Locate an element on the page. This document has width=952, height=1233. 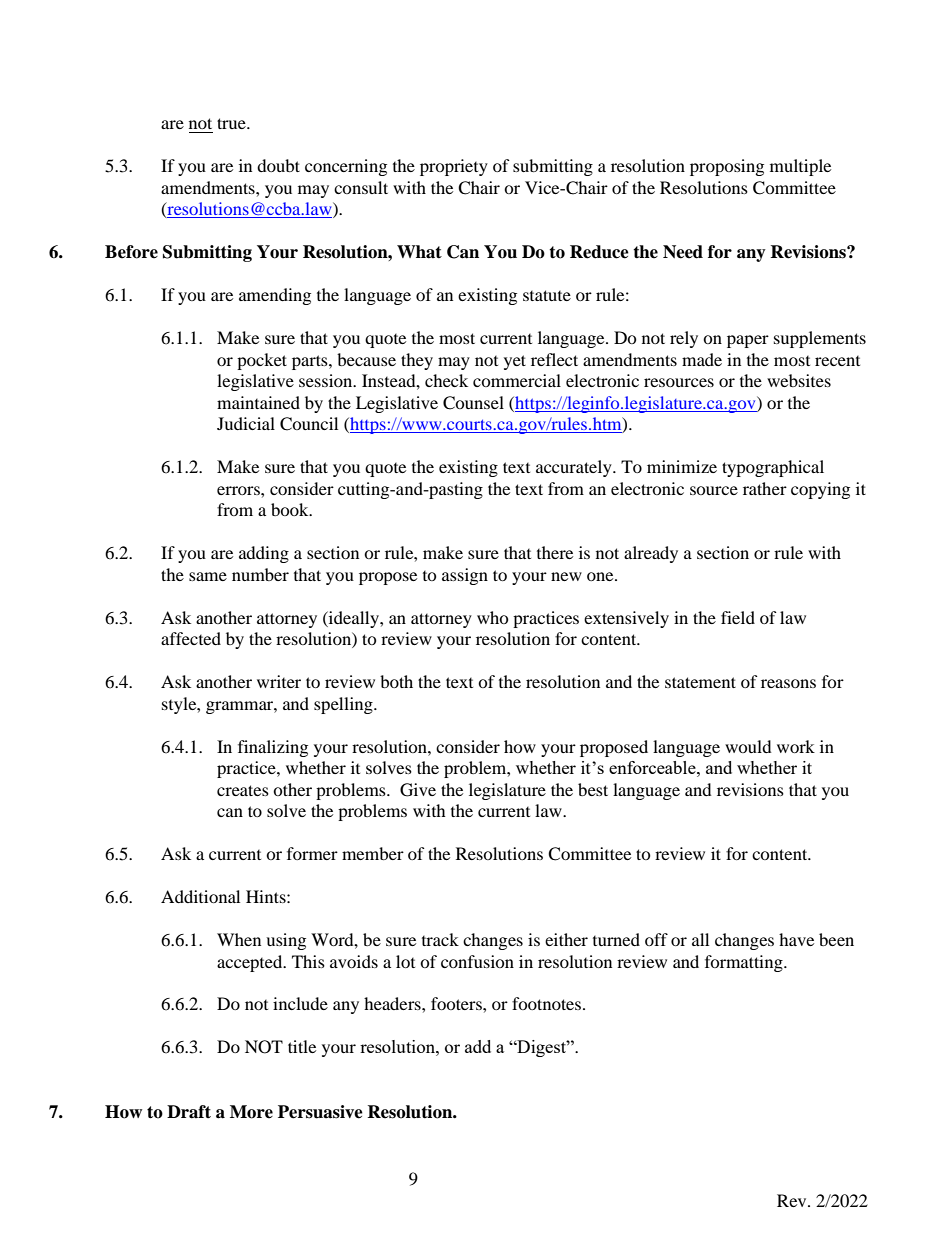
footers is located at coordinates (457, 1003).
